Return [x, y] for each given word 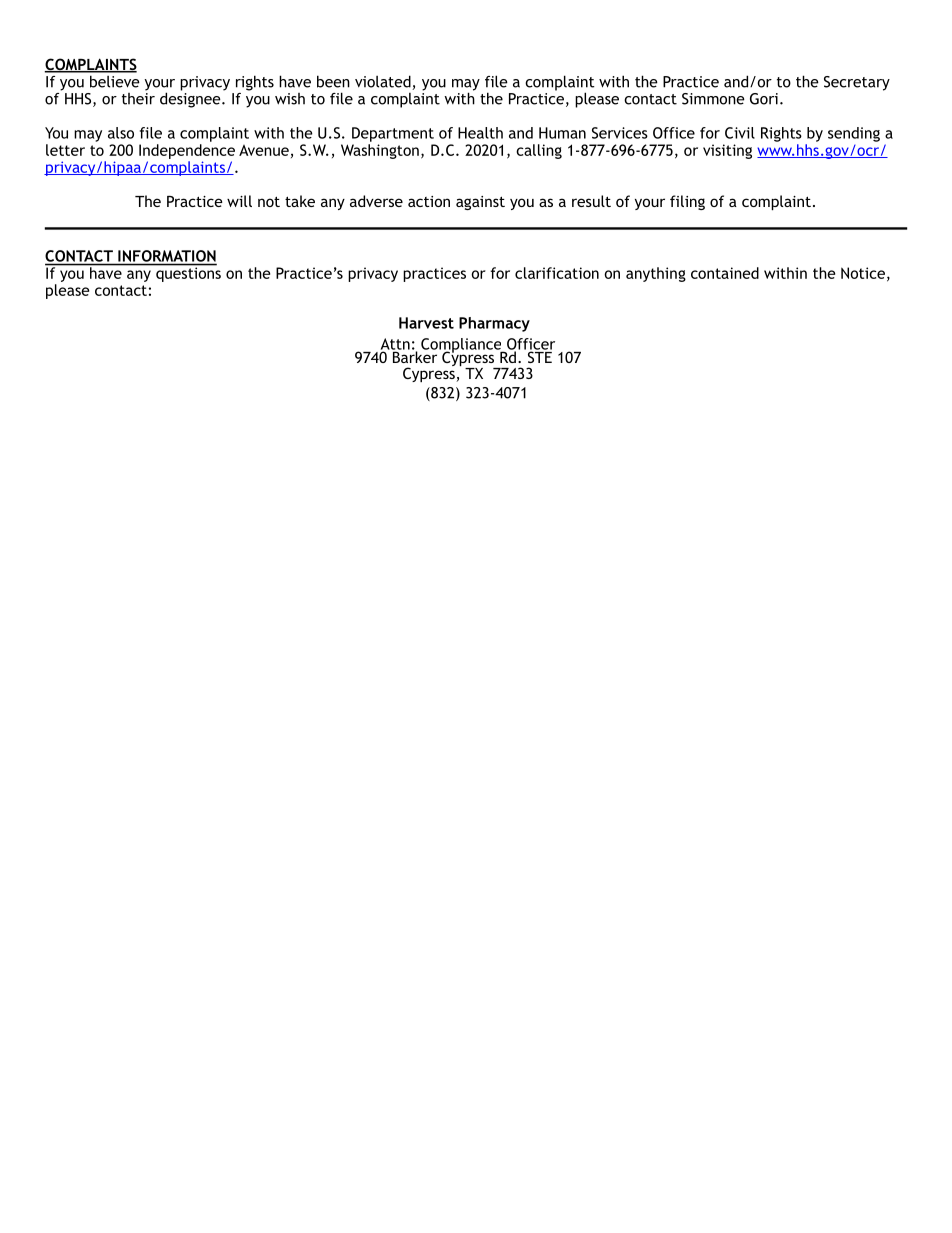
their [138, 97]
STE [540, 356]
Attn [395, 345]
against [480, 203]
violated [384, 82]
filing [687, 202]
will [239, 201]
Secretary [857, 83]
